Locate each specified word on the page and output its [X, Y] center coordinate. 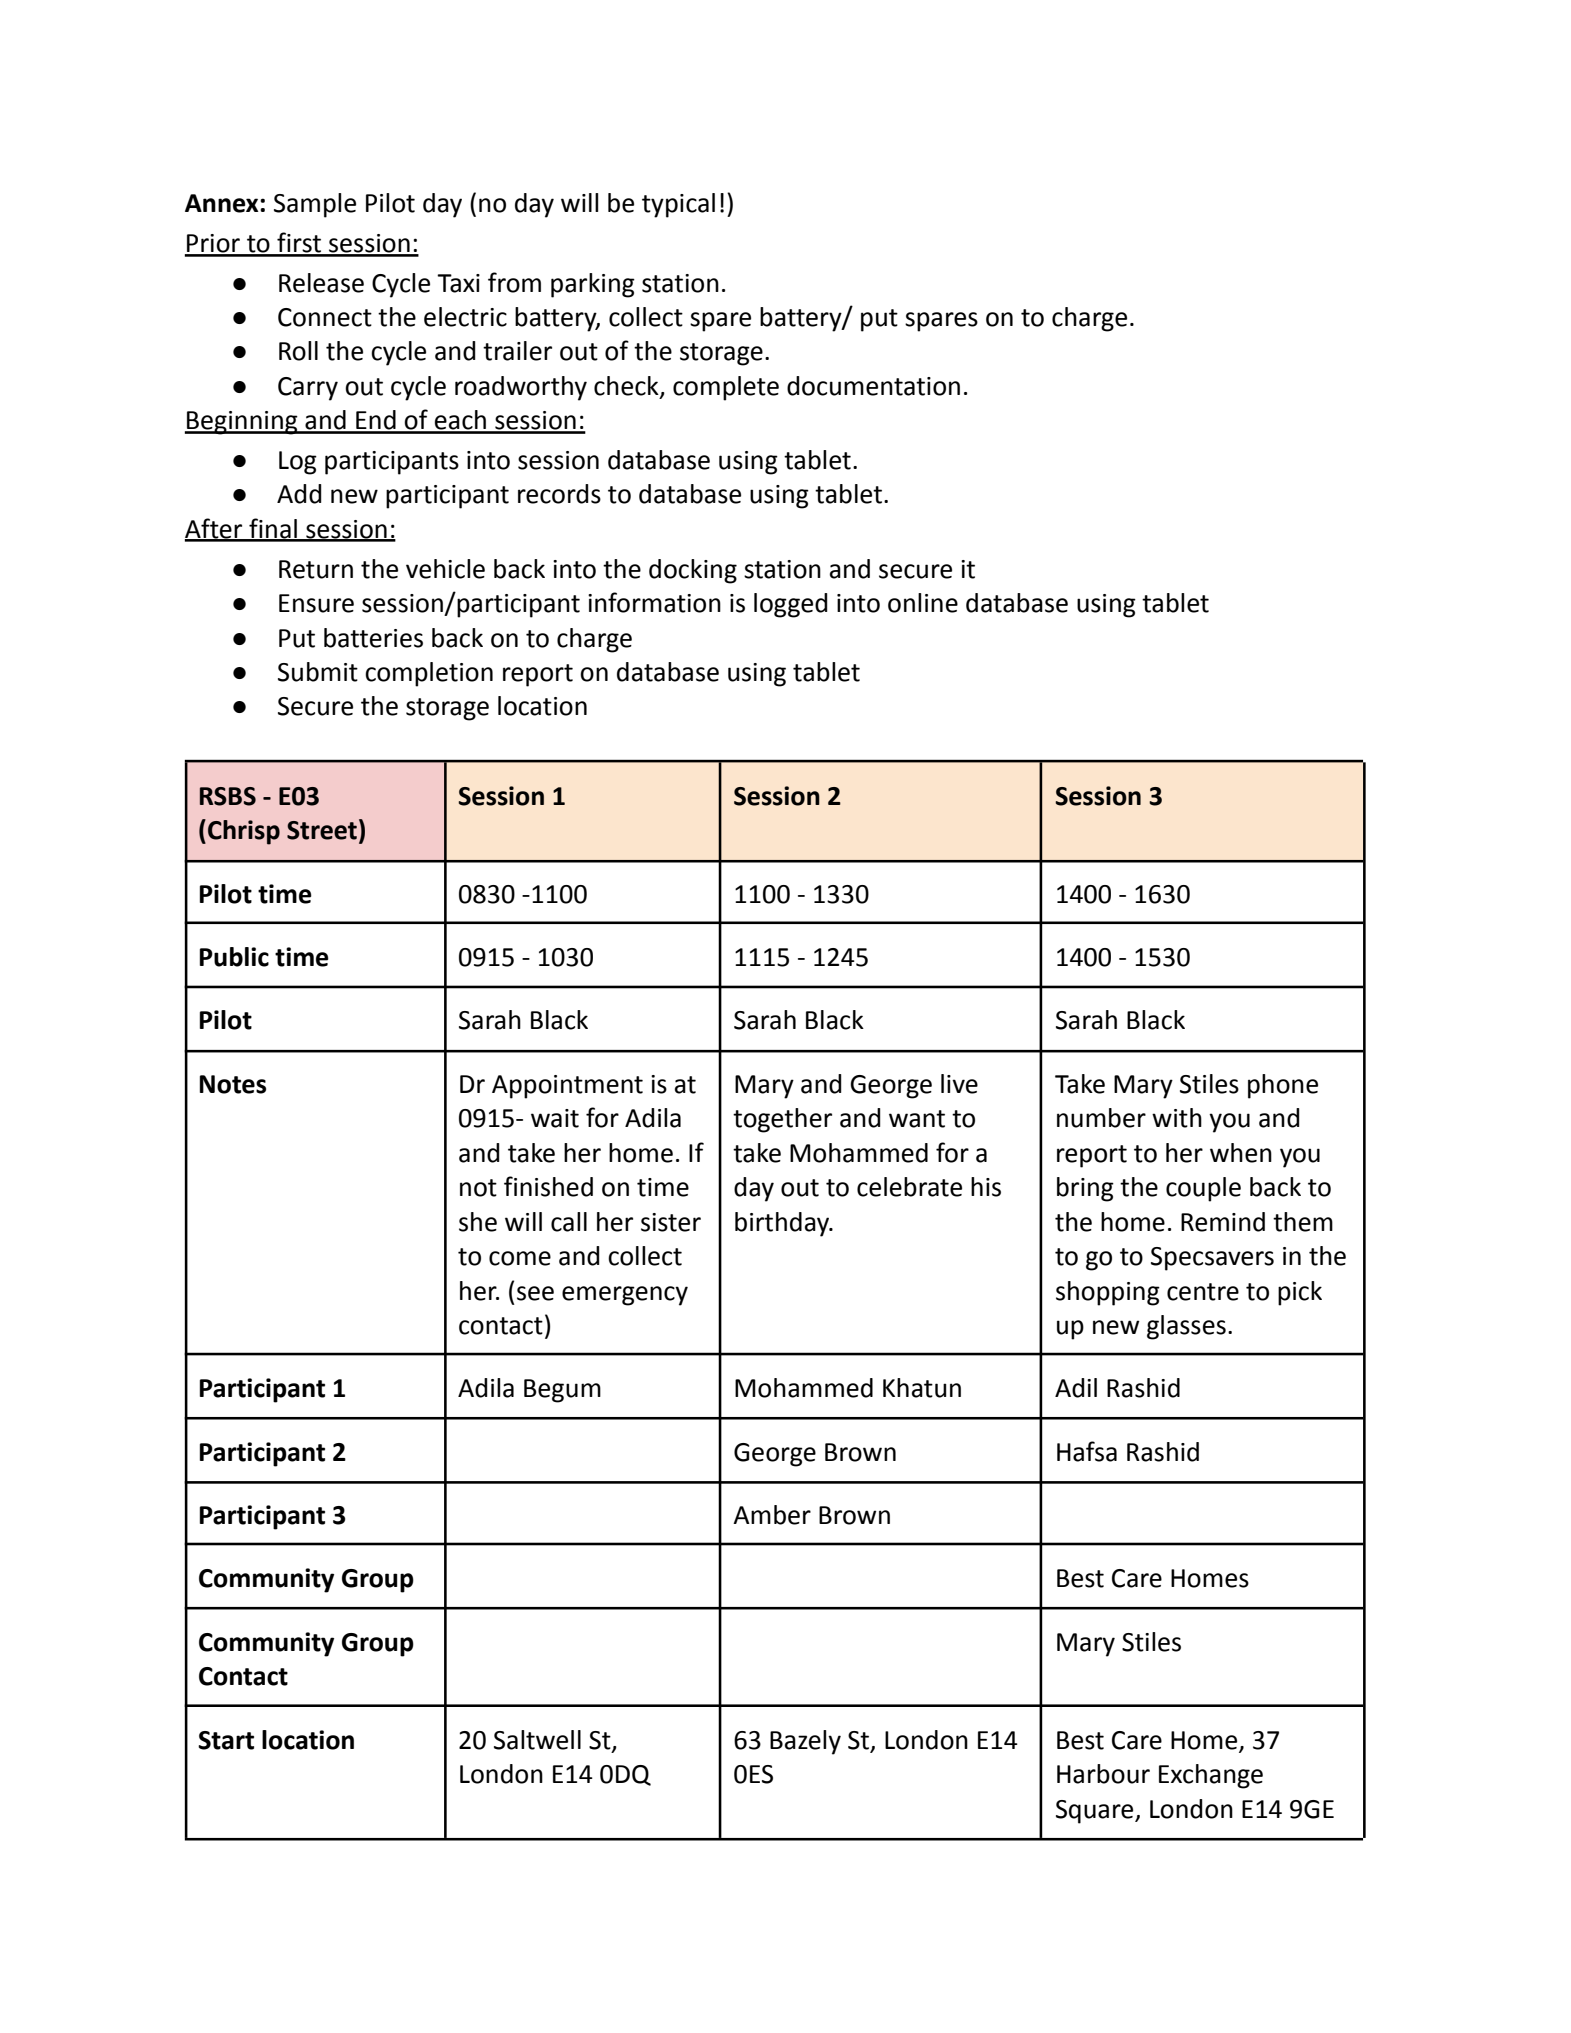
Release [321, 283]
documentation [873, 386]
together [782, 1120]
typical [678, 205]
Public [234, 957]
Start [226, 1740]
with [1177, 1118]
